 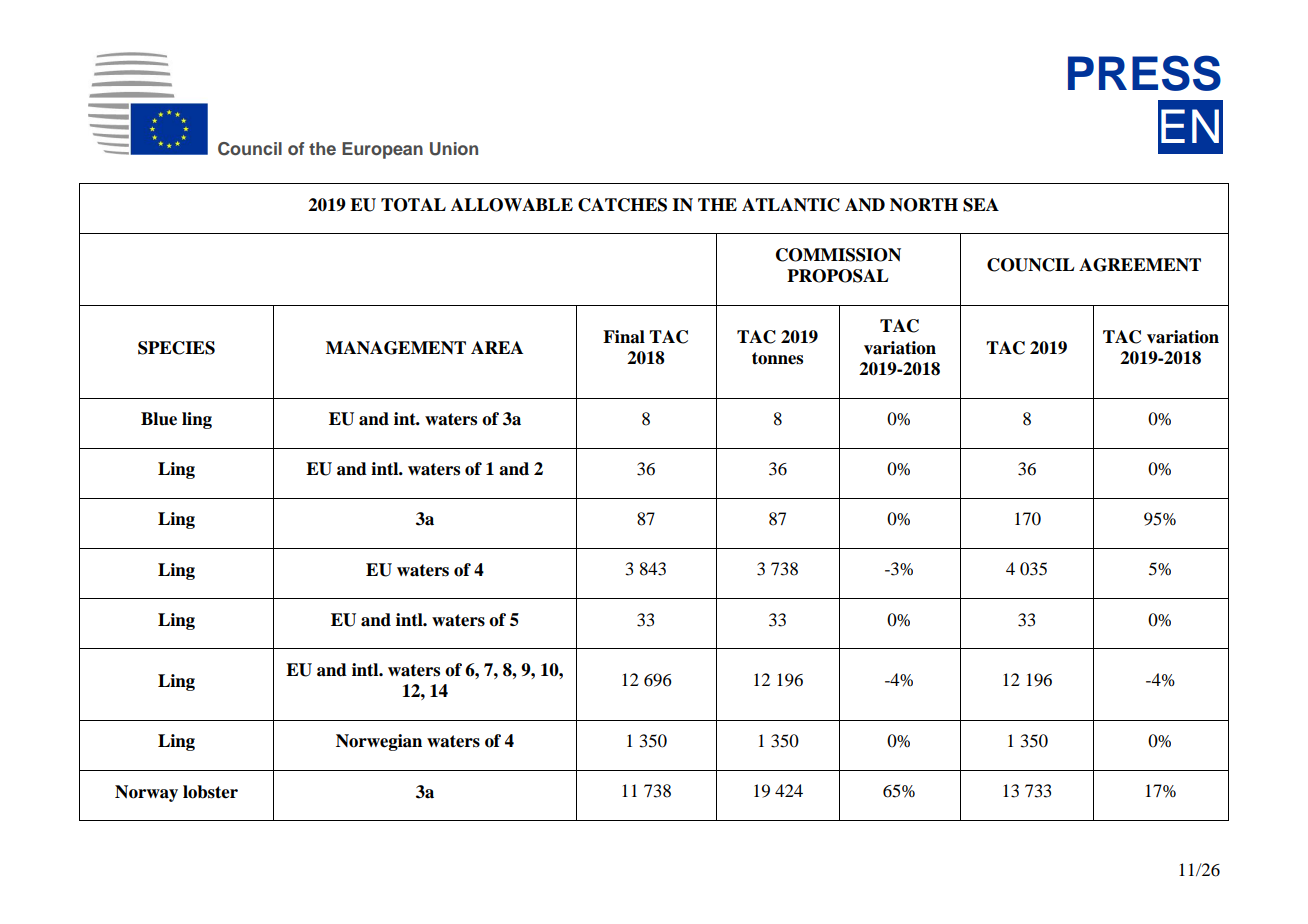 I want to click on Norway, so click(x=146, y=793).
